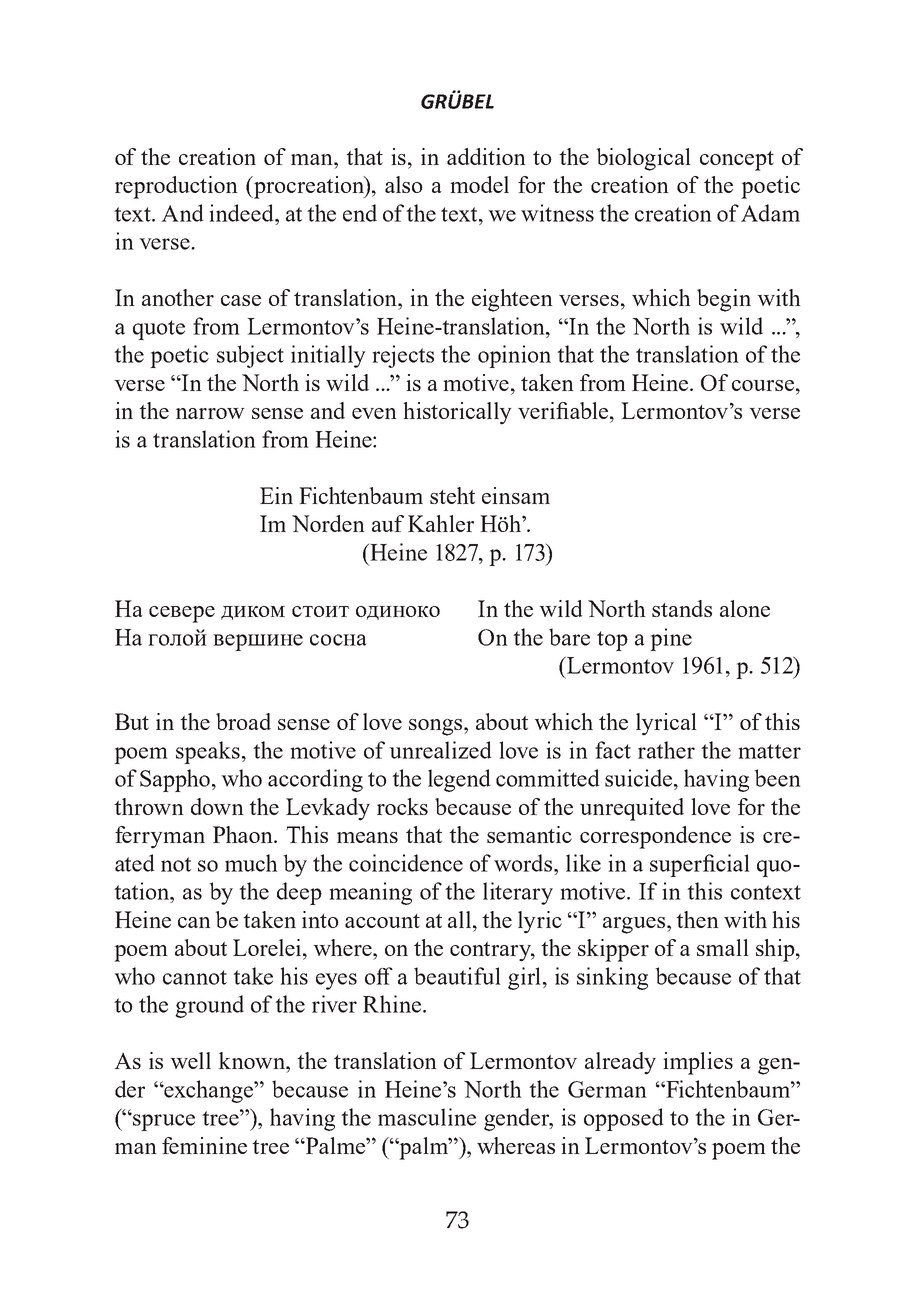  What do you see at coordinates (427, 1117) in the screenshot?
I see `masculine` at bounding box center [427, 1117].
